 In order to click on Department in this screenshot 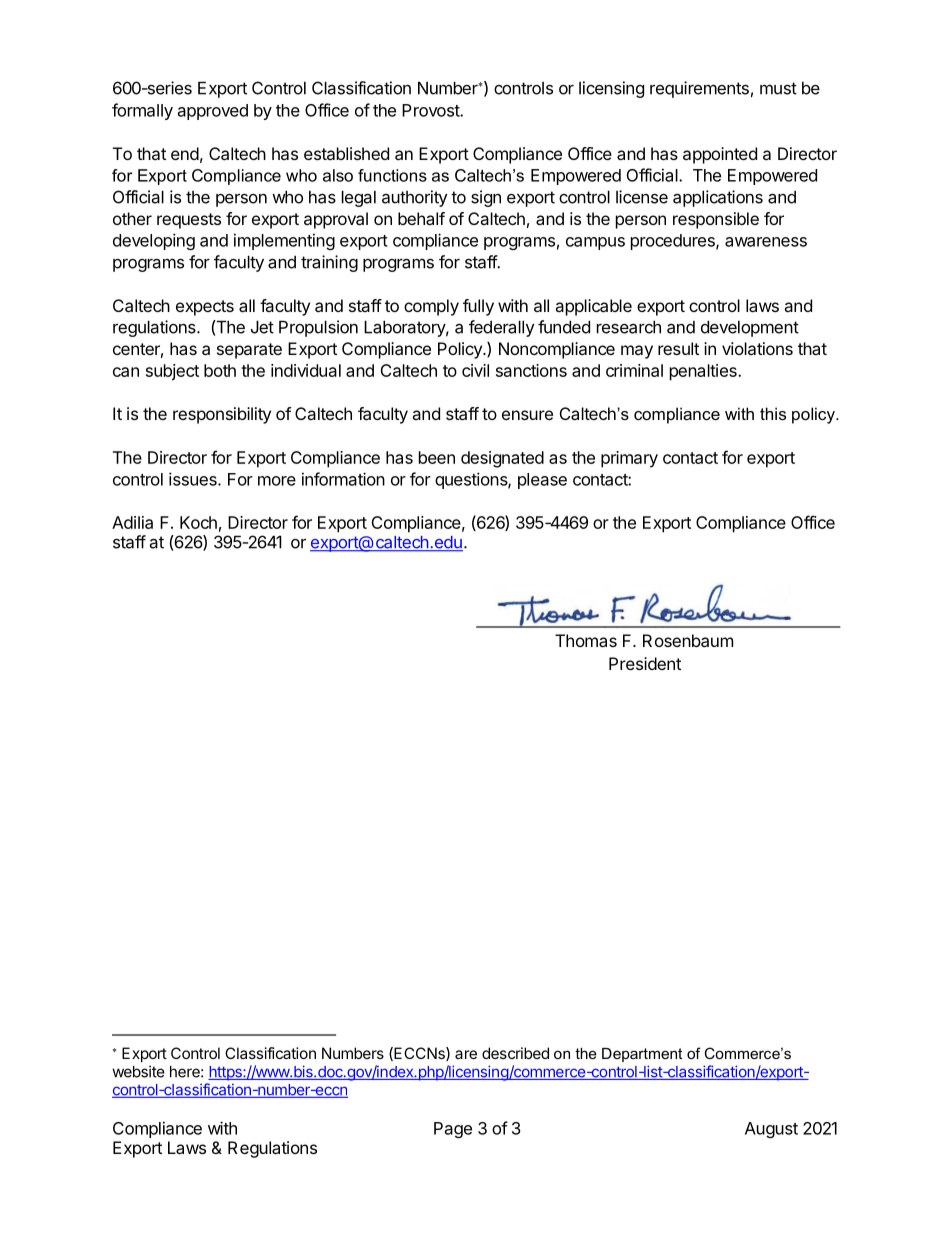, I will do `click(642, 1055)`.
